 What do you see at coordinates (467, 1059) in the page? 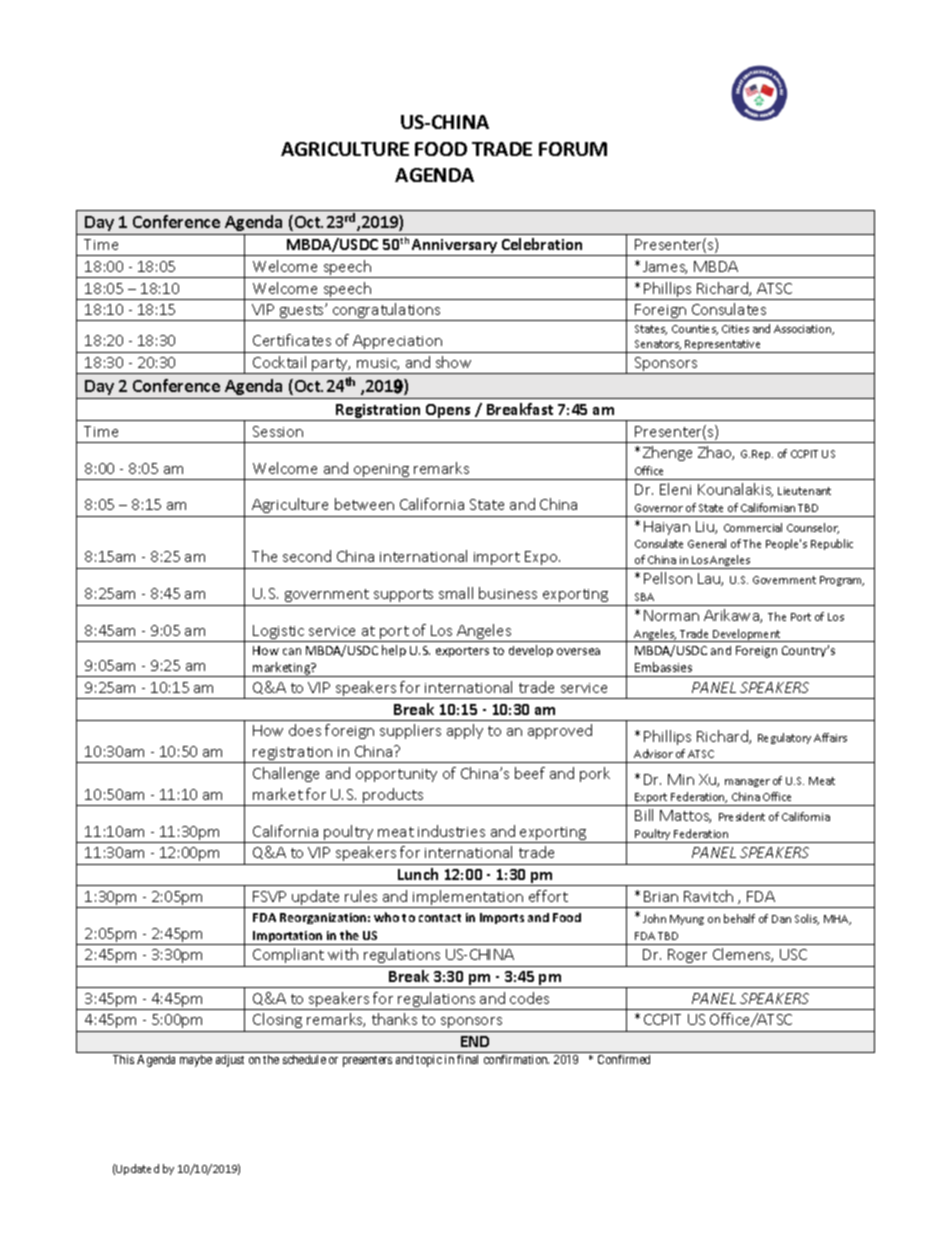
I see `final` at bounding box center [467, 1059].
